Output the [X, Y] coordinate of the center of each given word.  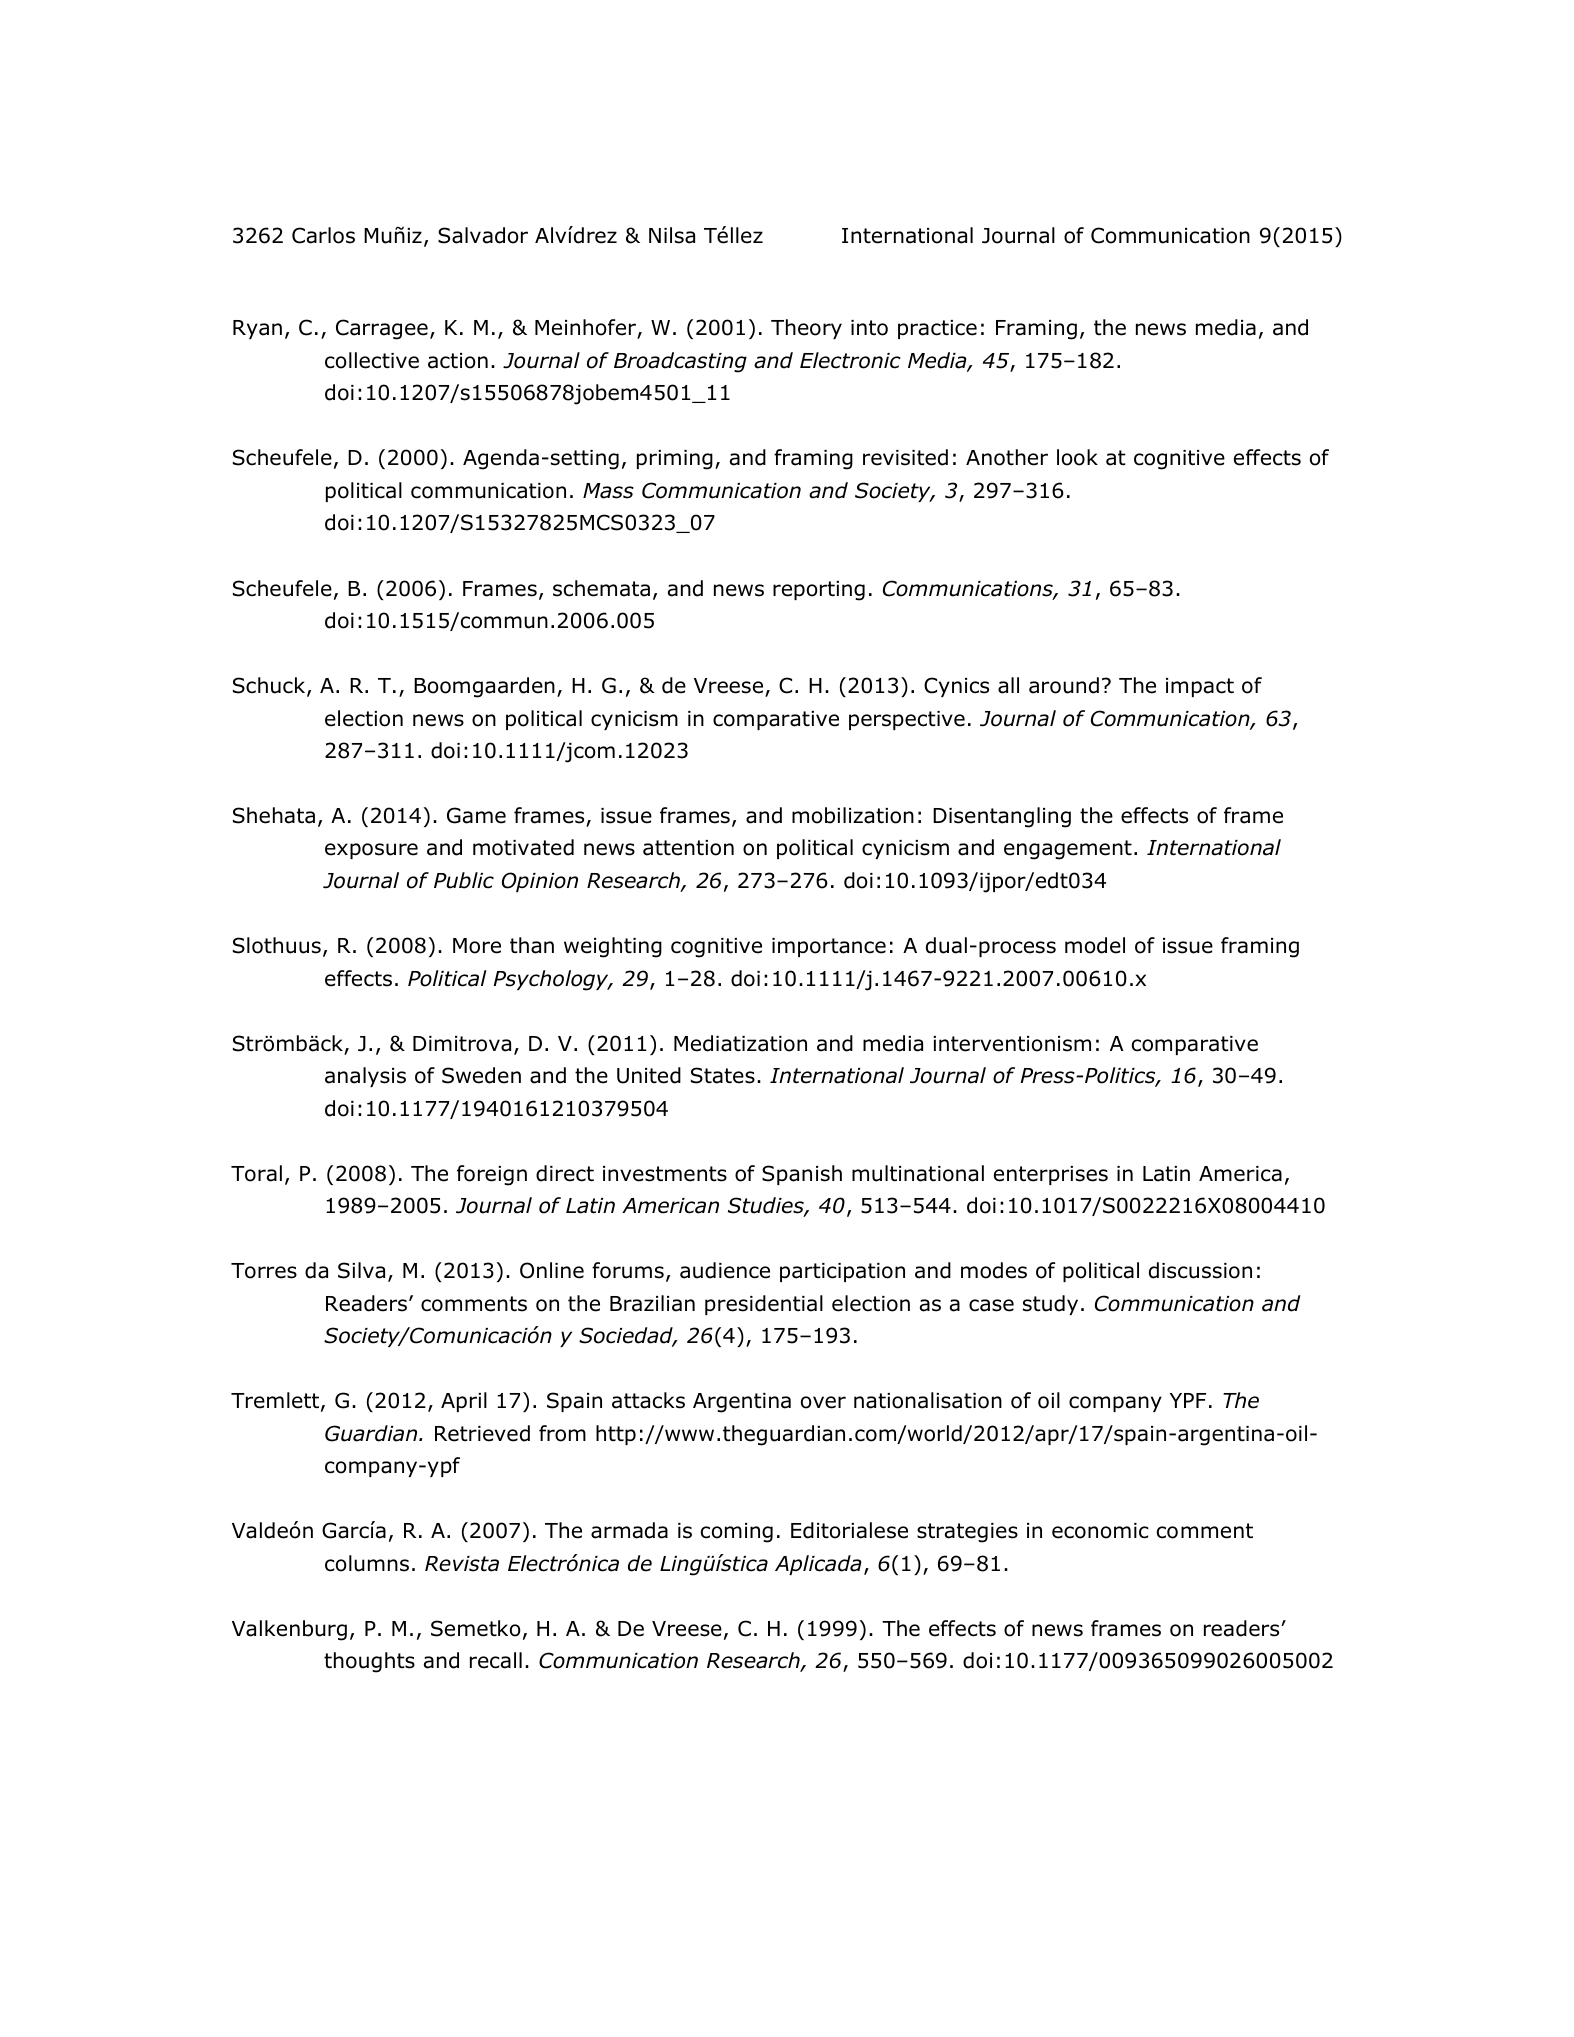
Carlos [323, 235]
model [1095, 945]
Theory [806, 329]
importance [829, 947]
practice [937, 329]
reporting [819, 591]
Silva [361, 1270]
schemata [601, 588]
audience [725, 1270]
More [477, 946]
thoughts [369, 1662]
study [1050, 1305]
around [1064, 685]
